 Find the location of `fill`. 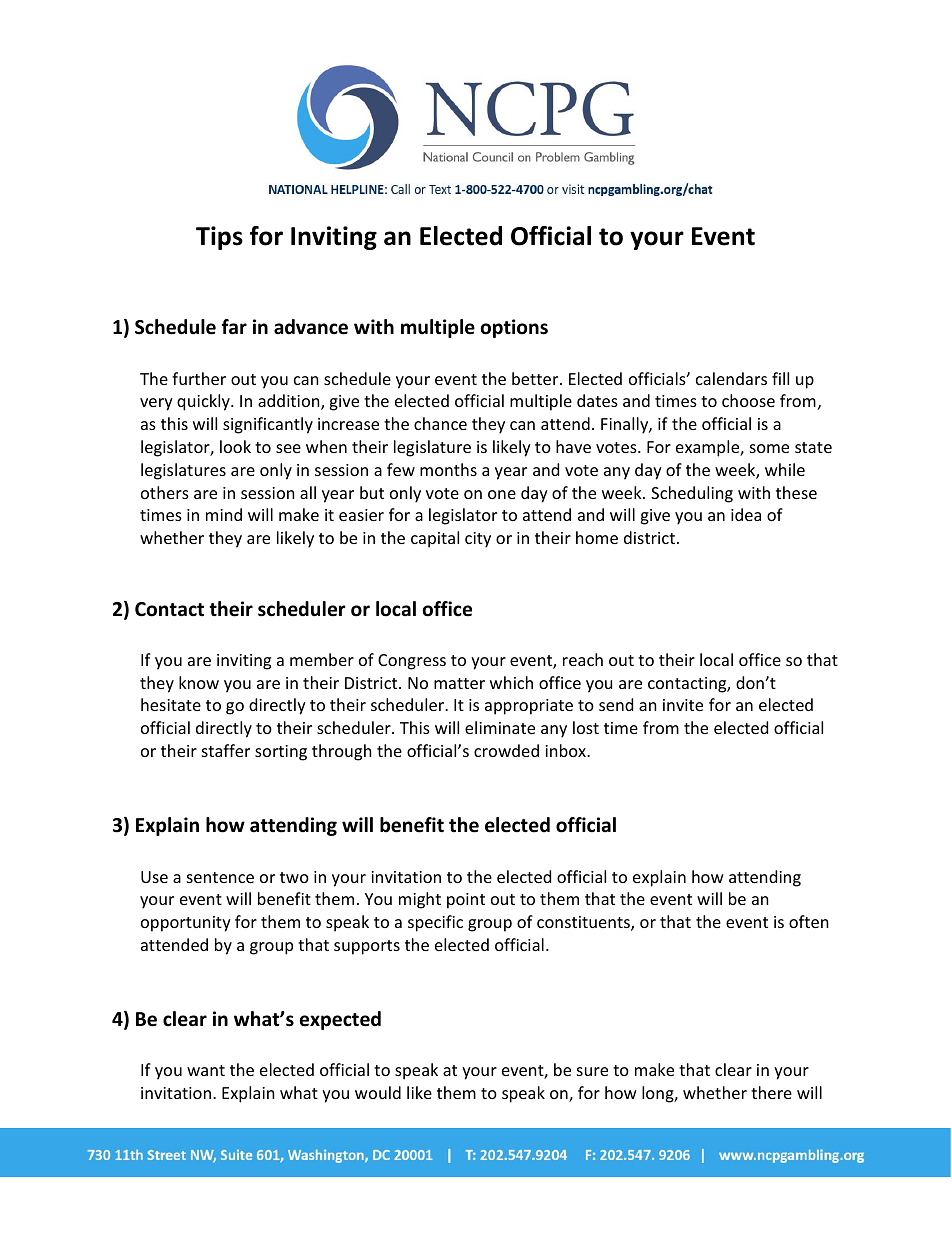

fill is located at coordinates (780, 378).
